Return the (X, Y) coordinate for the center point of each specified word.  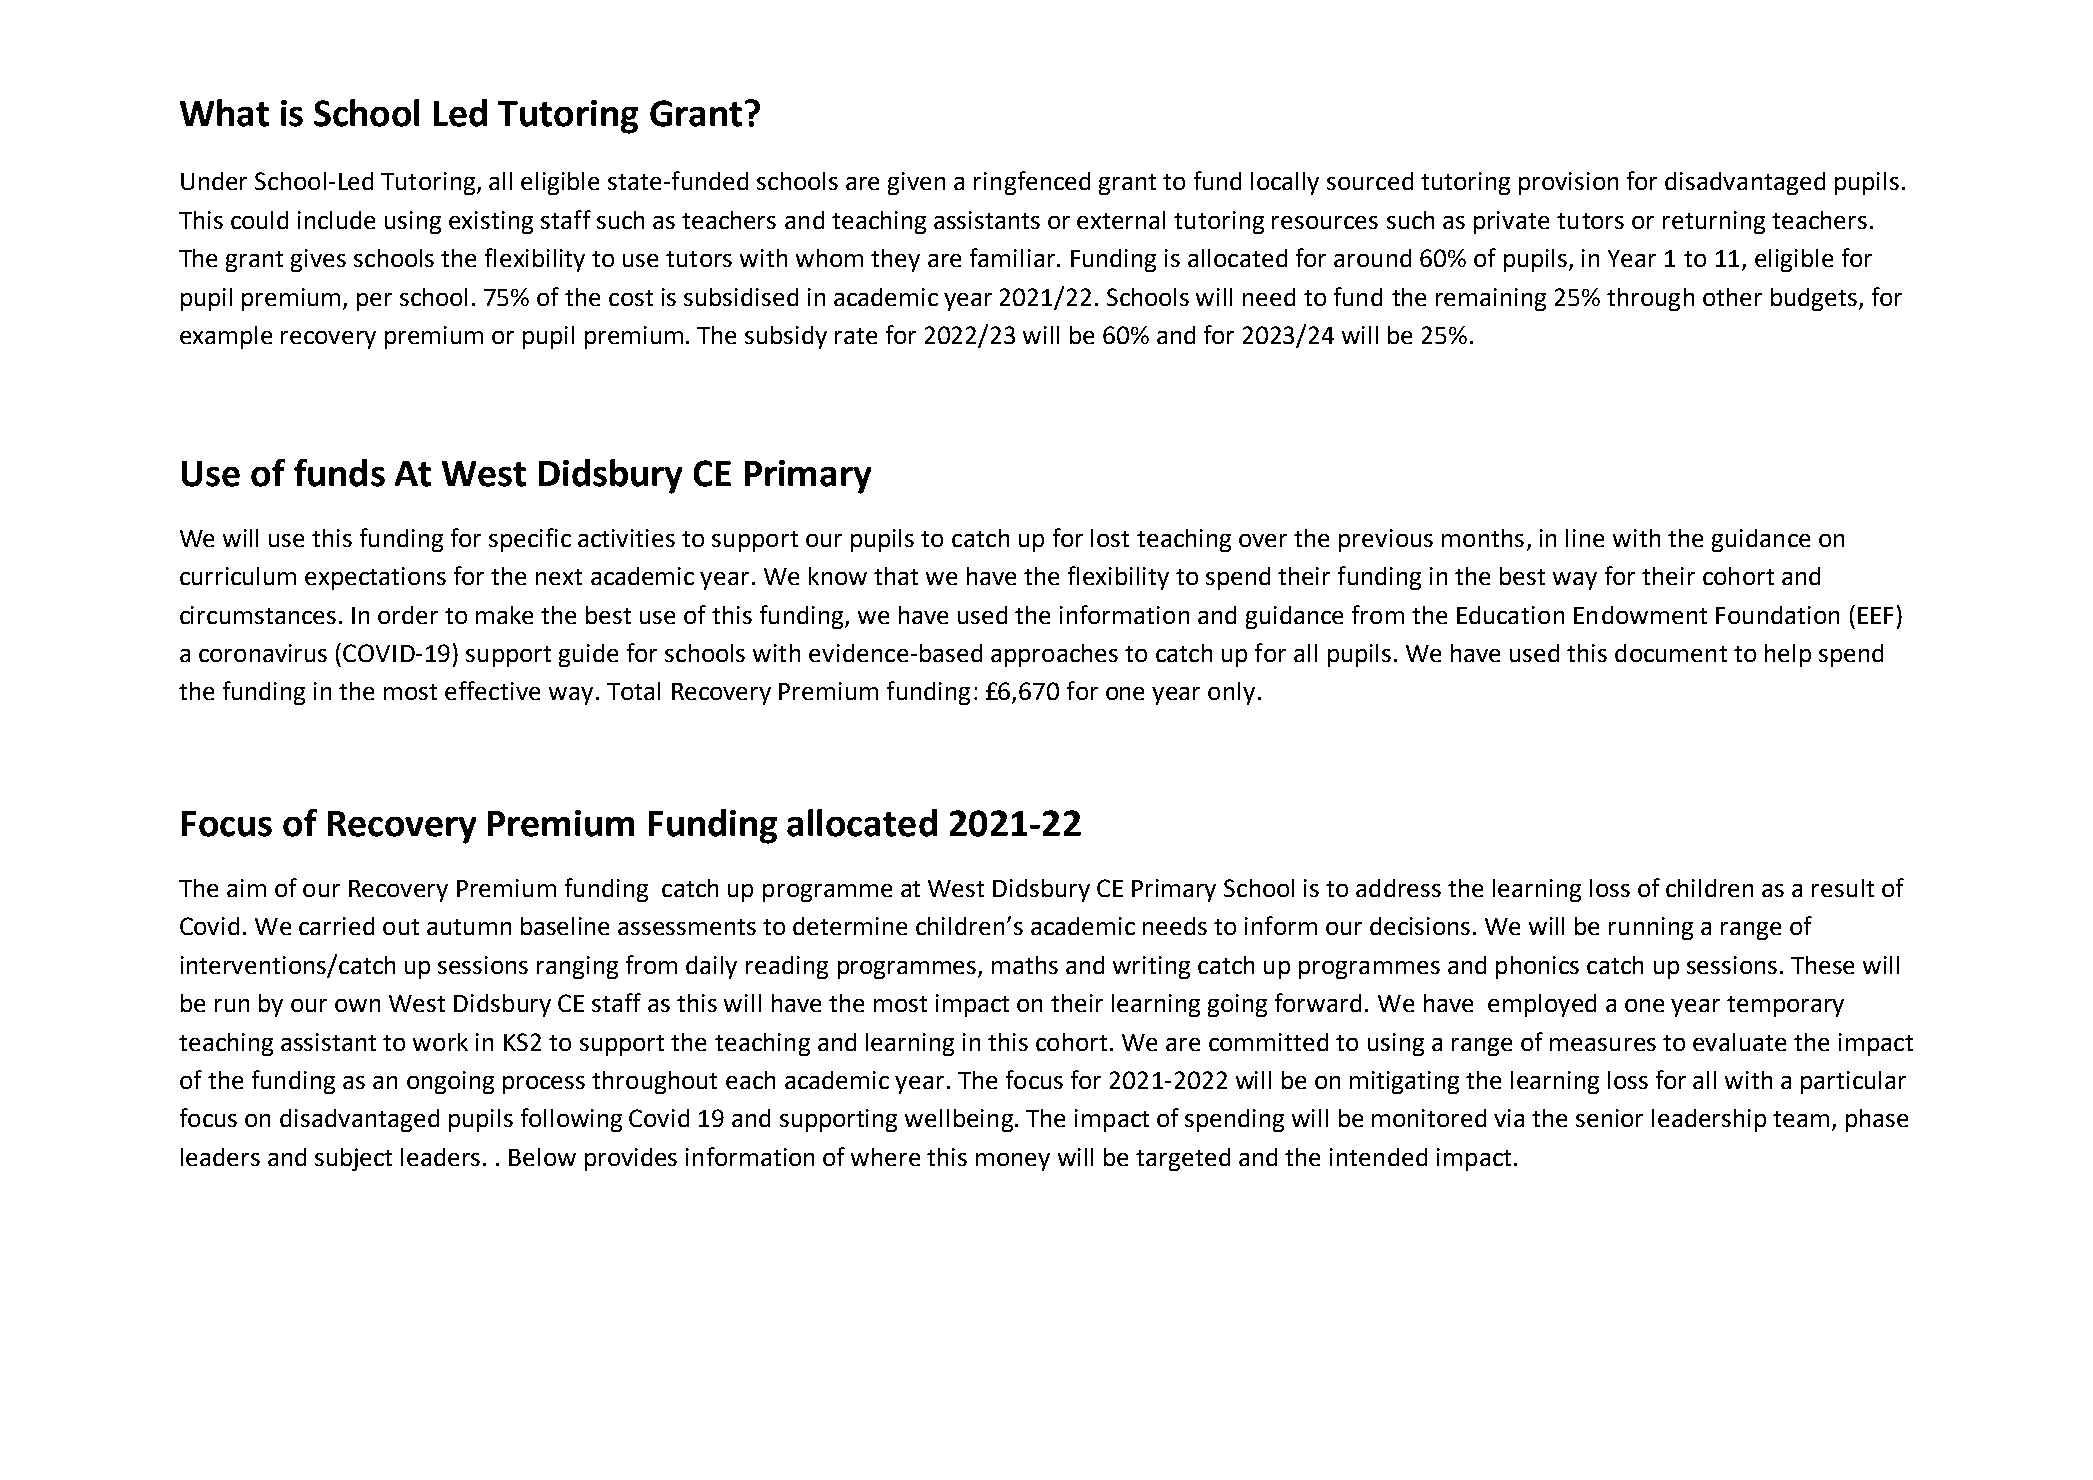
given (916, 183)
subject (353, 1159)
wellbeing (959, 1120)
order (408, 615)
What (224, 113)
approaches (1054, 655)
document (1671, 653)
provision (1568, 183)
